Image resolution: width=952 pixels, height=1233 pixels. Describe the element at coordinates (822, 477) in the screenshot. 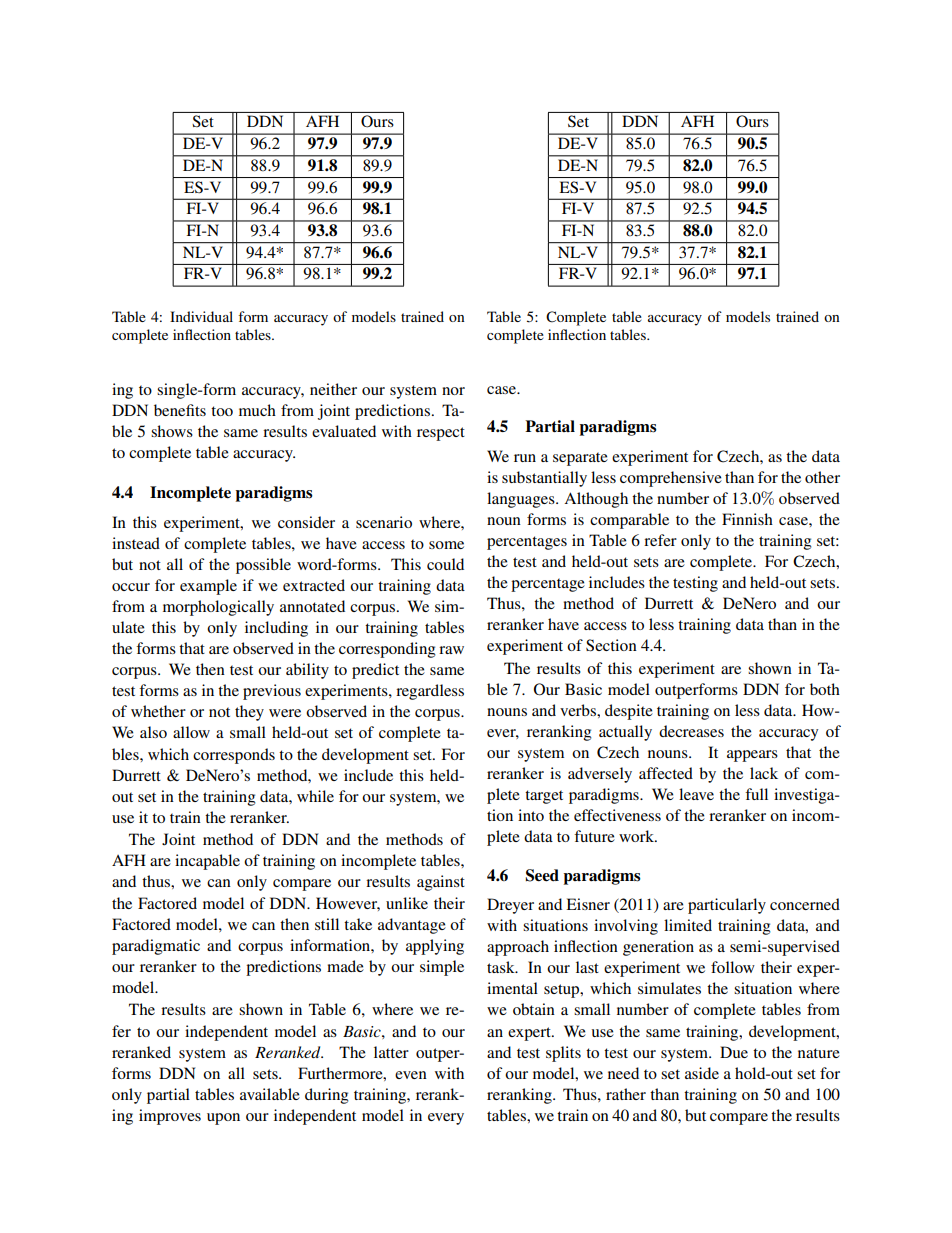

I see `other` at that location.
